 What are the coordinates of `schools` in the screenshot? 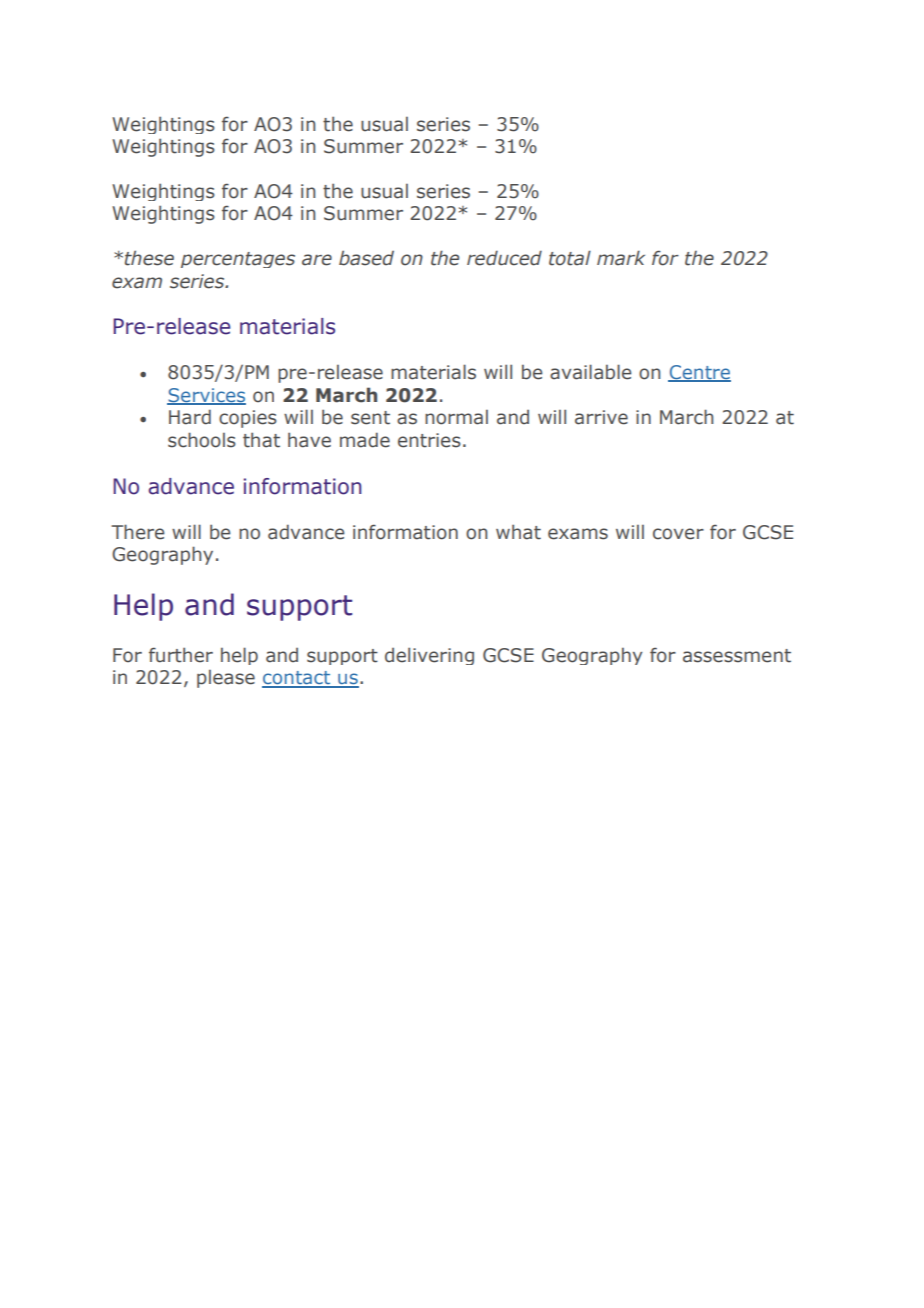 It's located at (202, 440).
